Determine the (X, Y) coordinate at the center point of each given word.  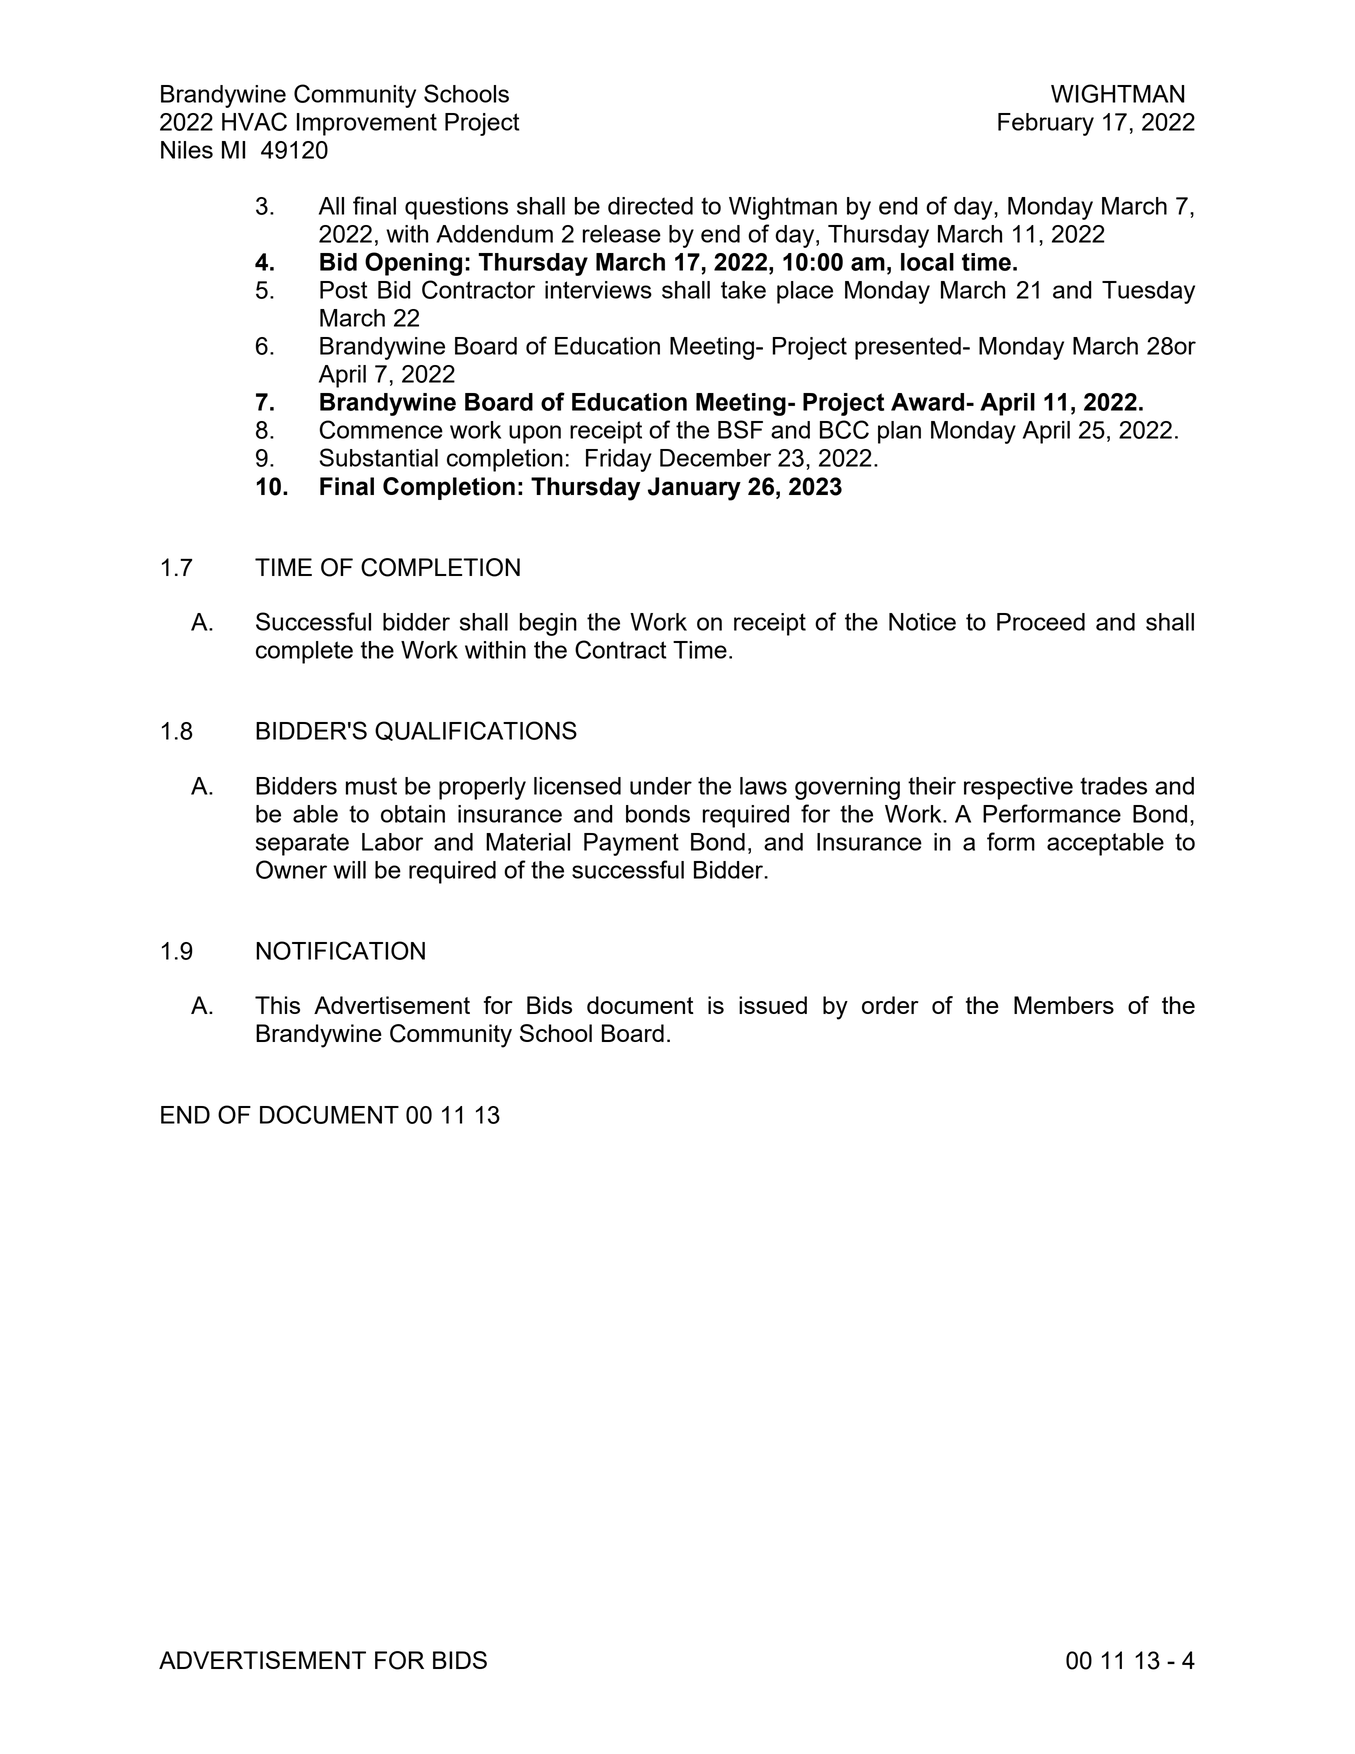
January (694, 489)
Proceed (1041, 622)
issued (773, 1005)
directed (650, 206)
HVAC (254, 121)
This (277, 1005)
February (1046, 124)
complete (304, 652)
